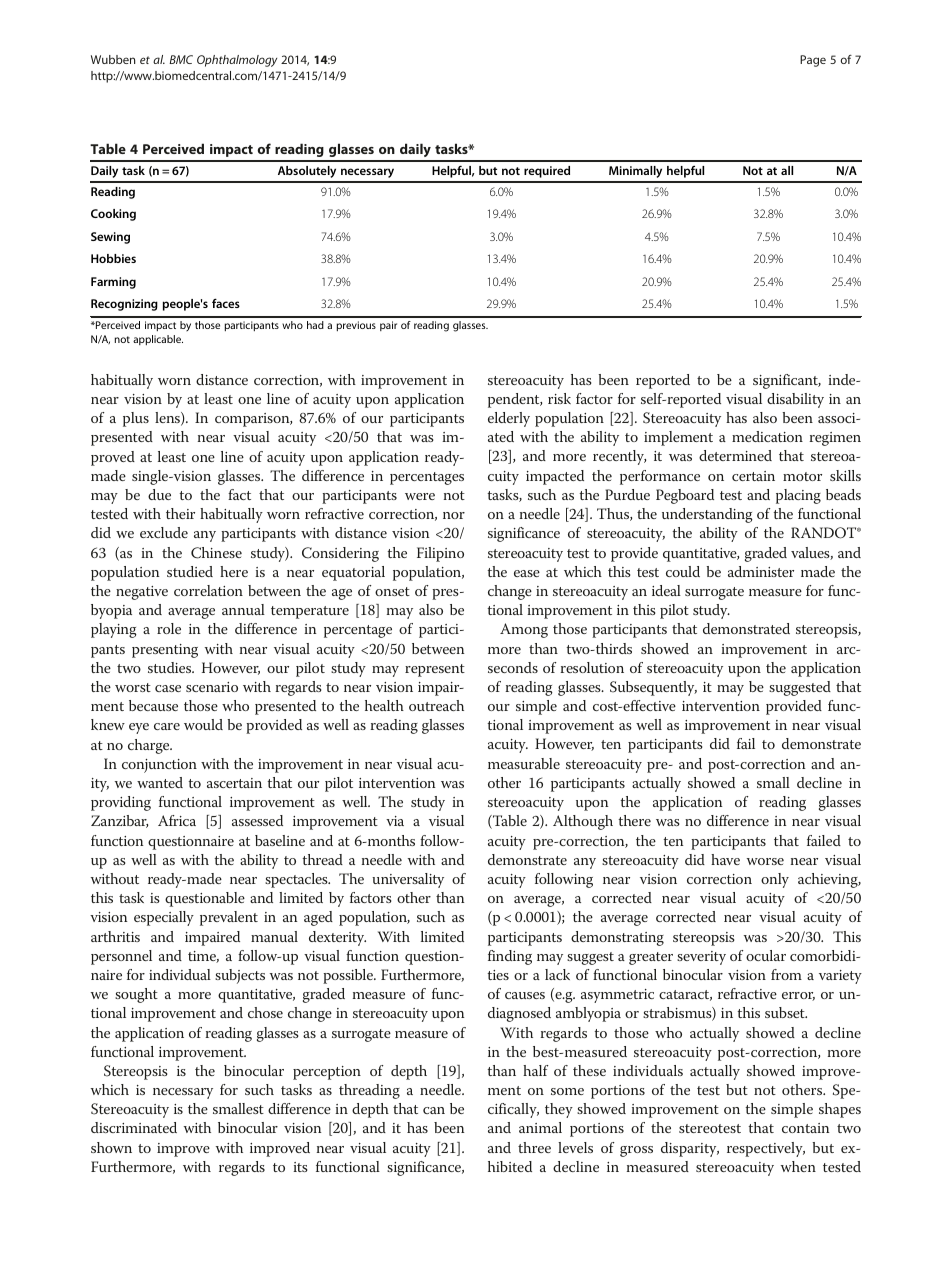  Describe the element at coordinates (534, 1147) in the image. I see `three` at that location.
